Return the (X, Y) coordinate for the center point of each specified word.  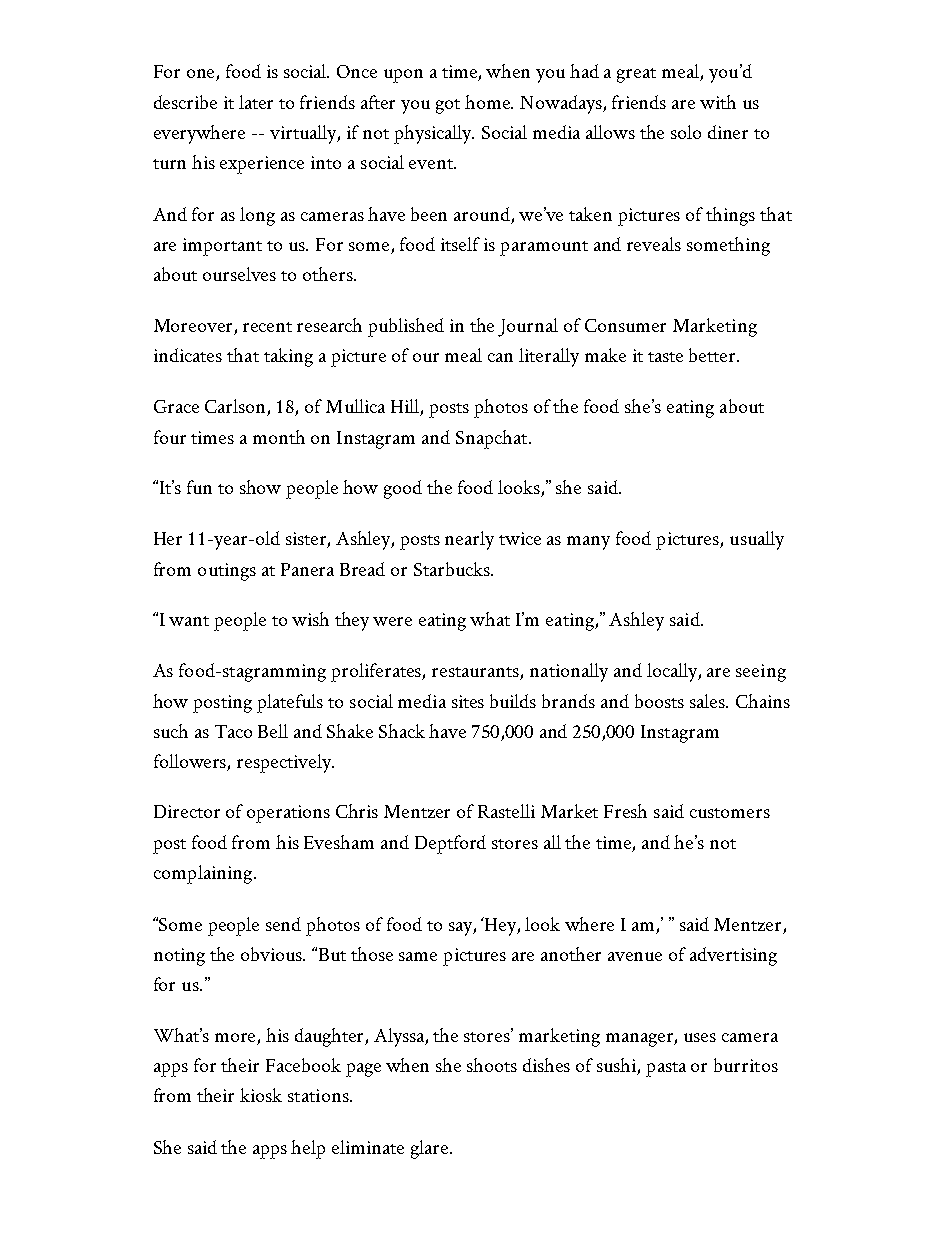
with (718, 102)
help (308, 1149)
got (448, 106)
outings (227, 572)
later (256, 102)
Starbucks (453, 569)
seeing (761, 673)
